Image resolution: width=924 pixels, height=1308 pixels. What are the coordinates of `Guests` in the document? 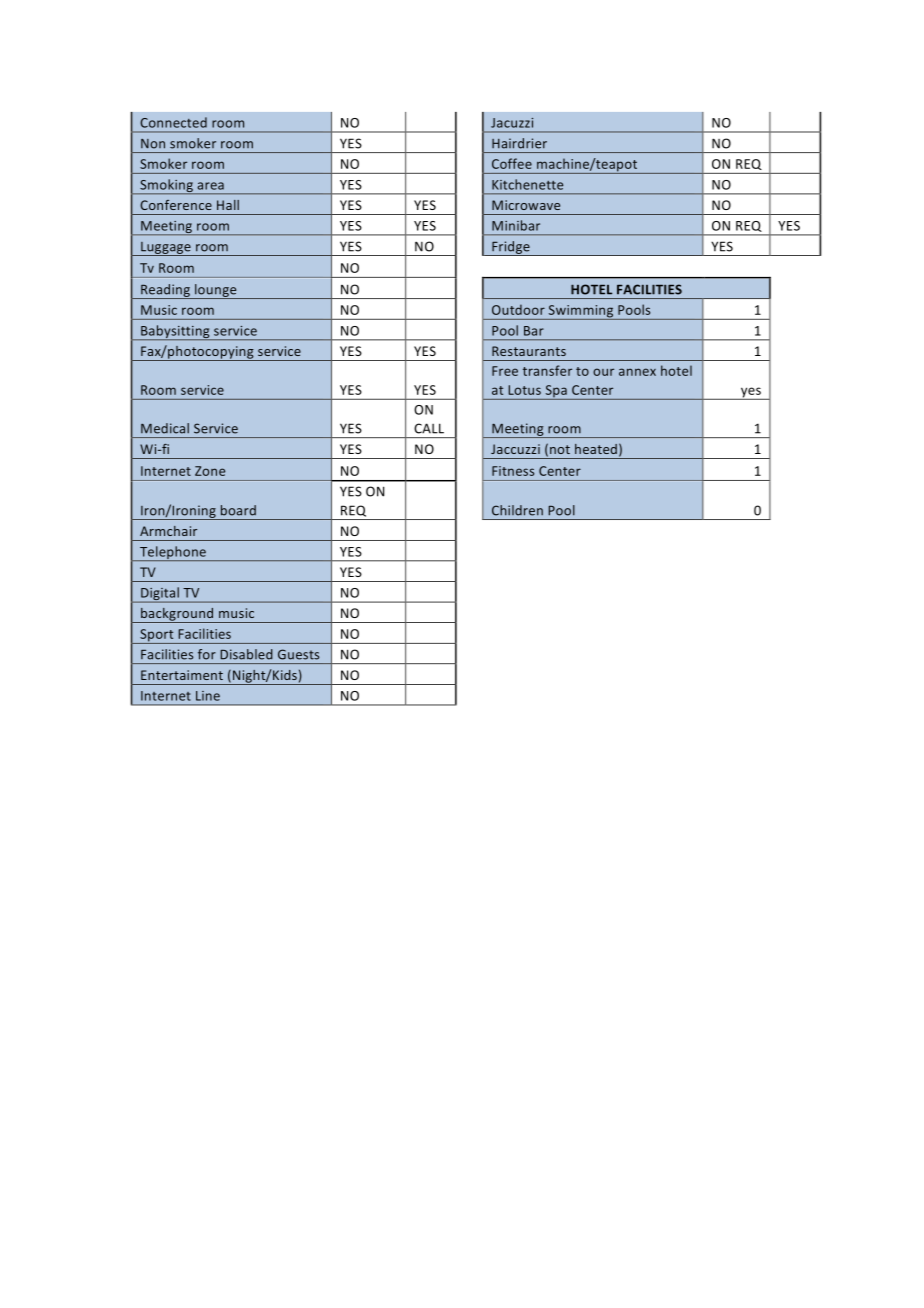 It's located at (298, 654).
